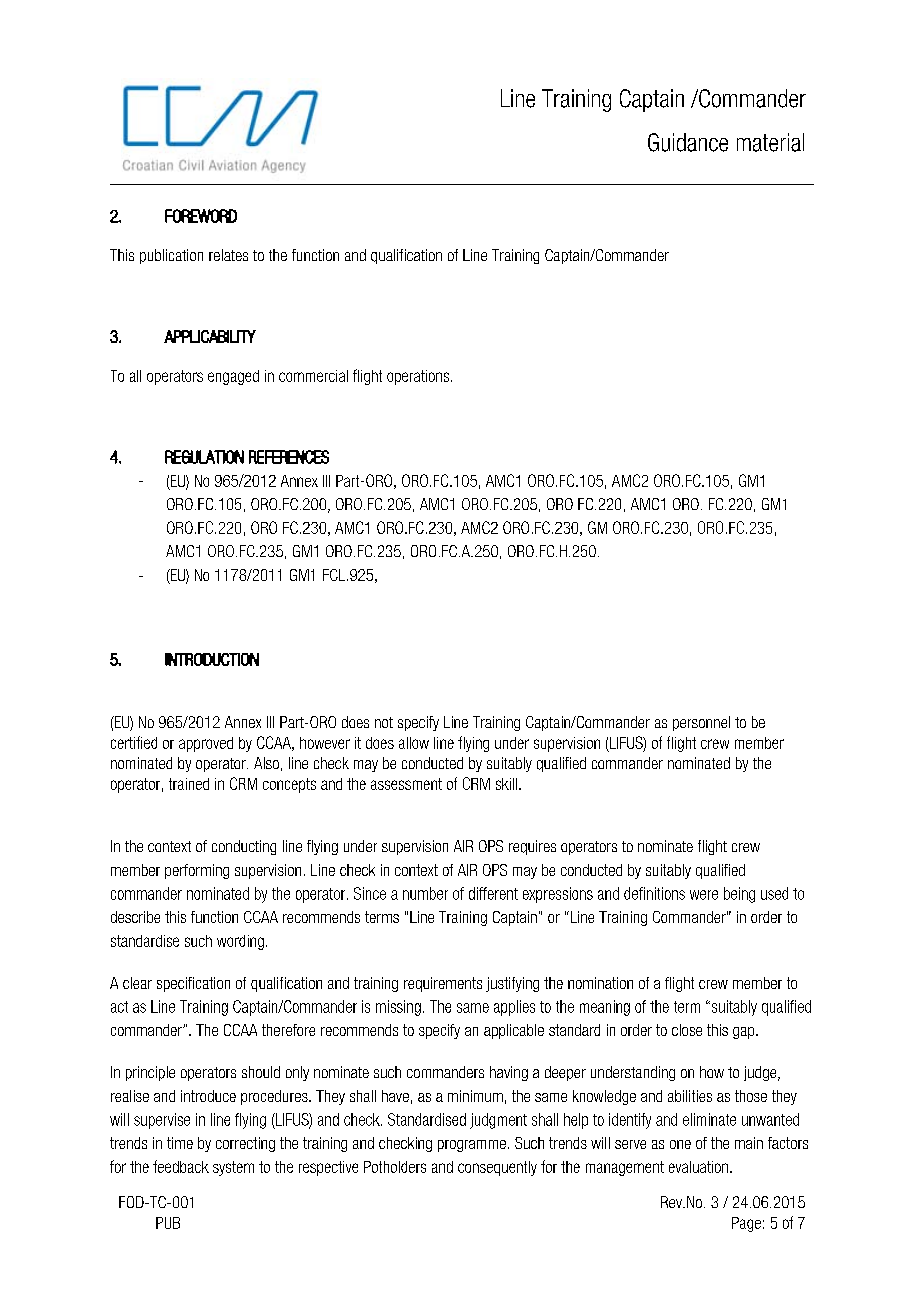 Image resolution: width=924 pixels, height=1308 pixels. What do you see at coordinates (701, 723) in the screenshot?
I see `personnel` at bounding box center [701, 723].
